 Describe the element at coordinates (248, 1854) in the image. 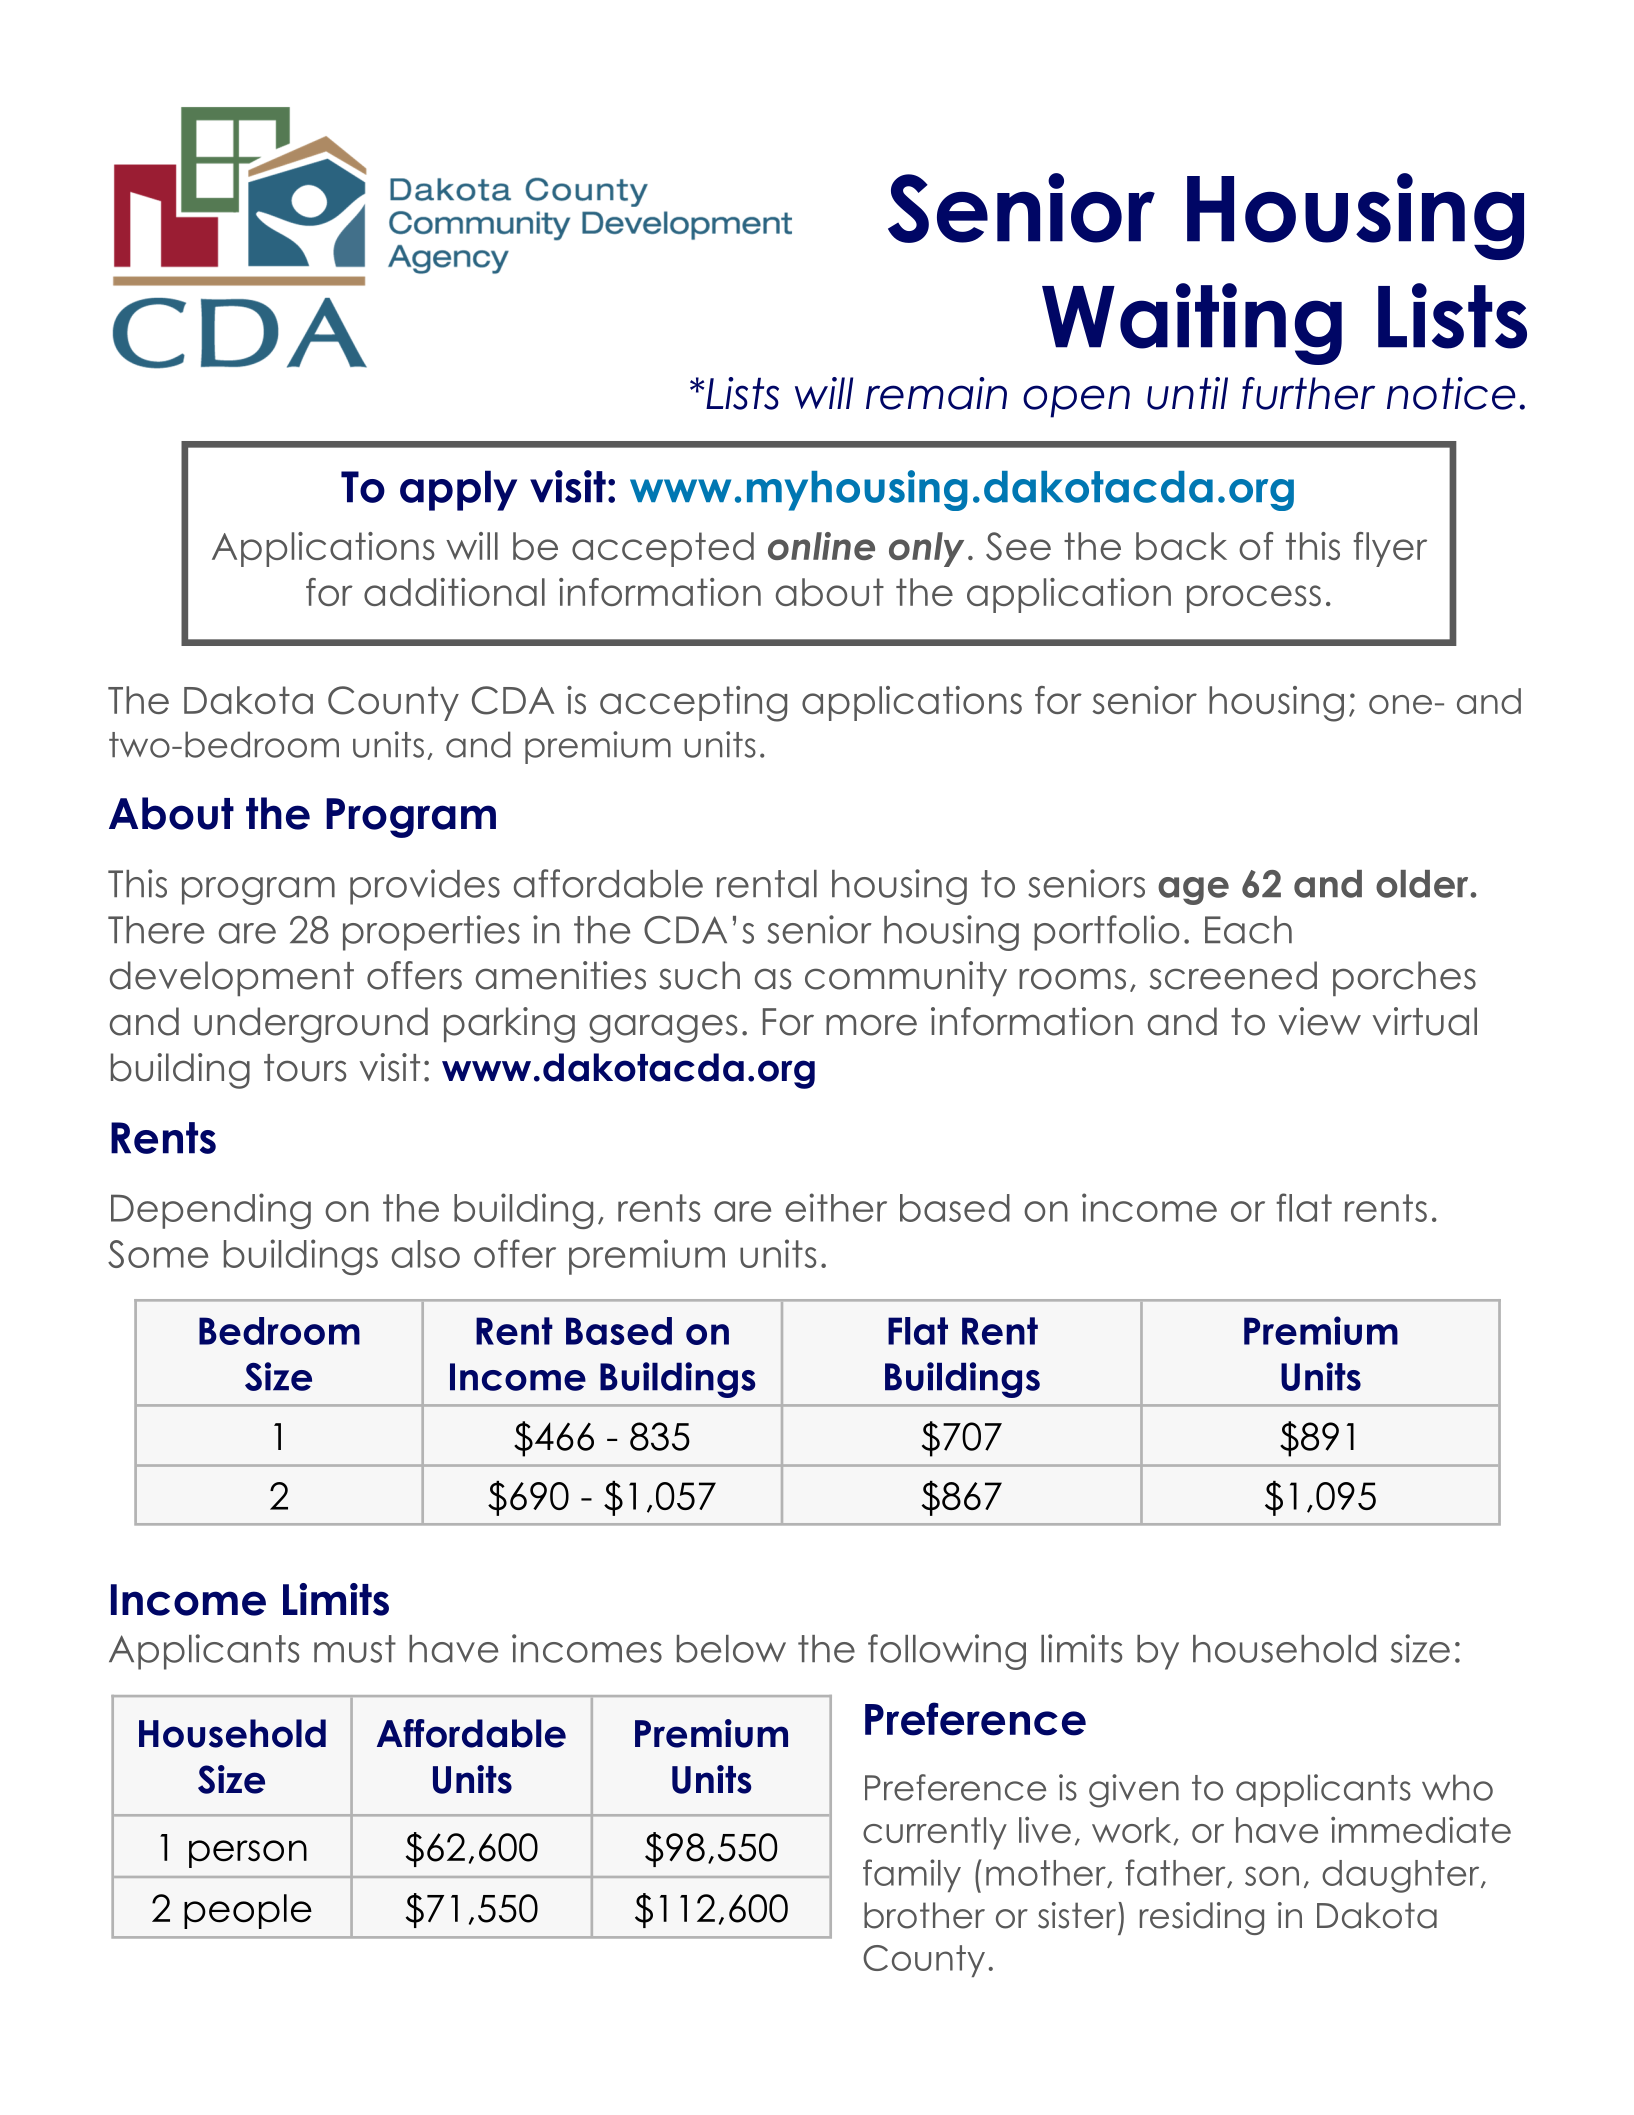

I see `person` at that location.
